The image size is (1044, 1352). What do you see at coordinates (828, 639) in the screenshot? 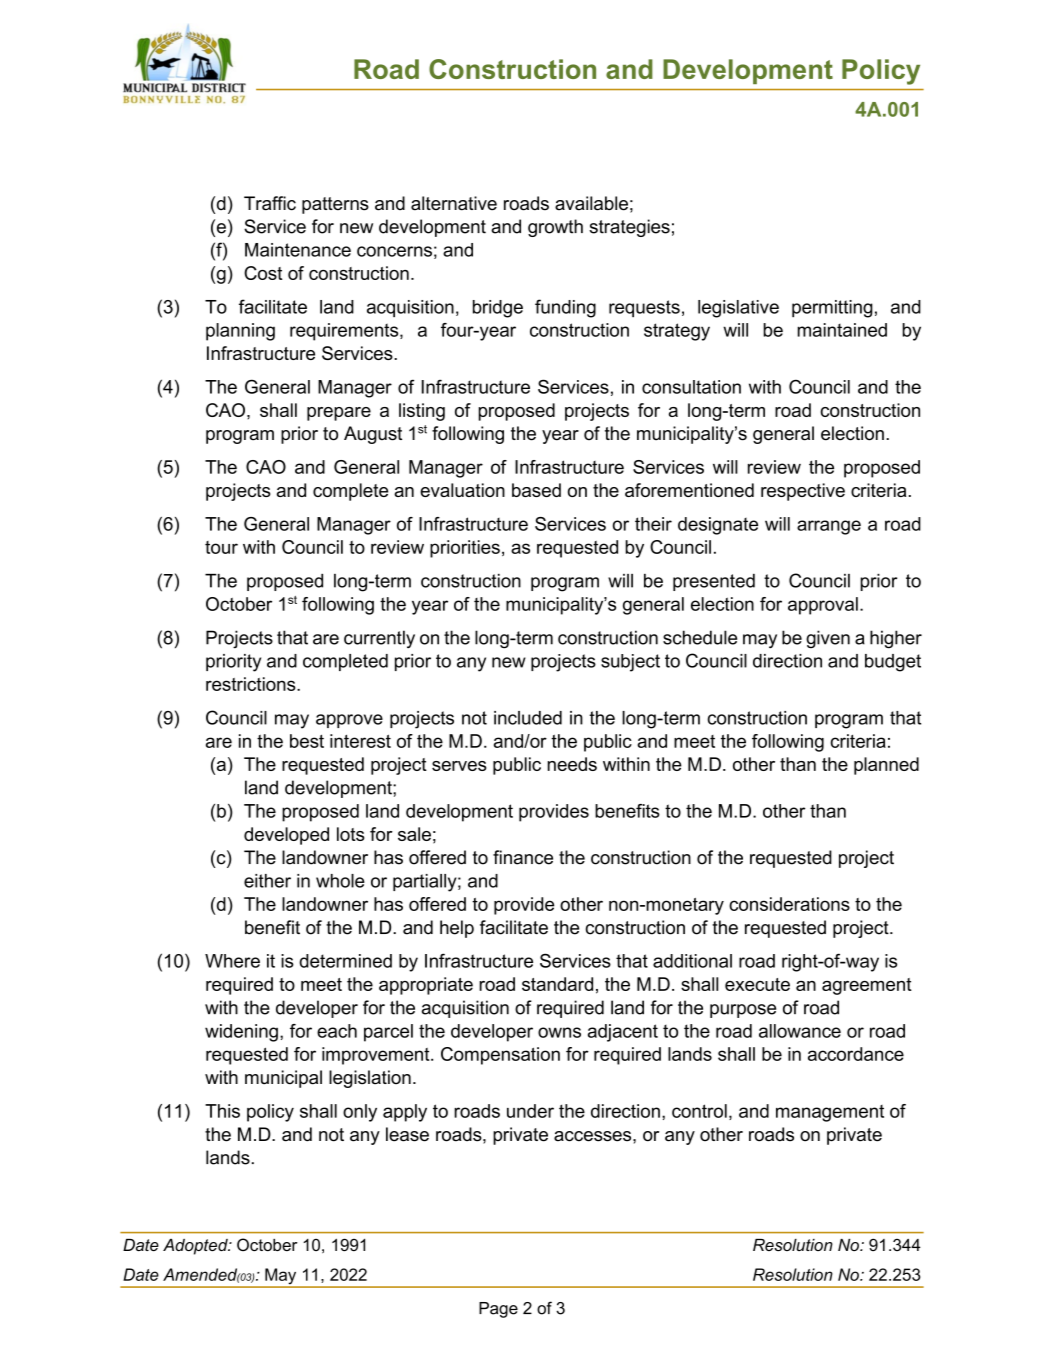
I see `given` at bounding box center [828, 639].
